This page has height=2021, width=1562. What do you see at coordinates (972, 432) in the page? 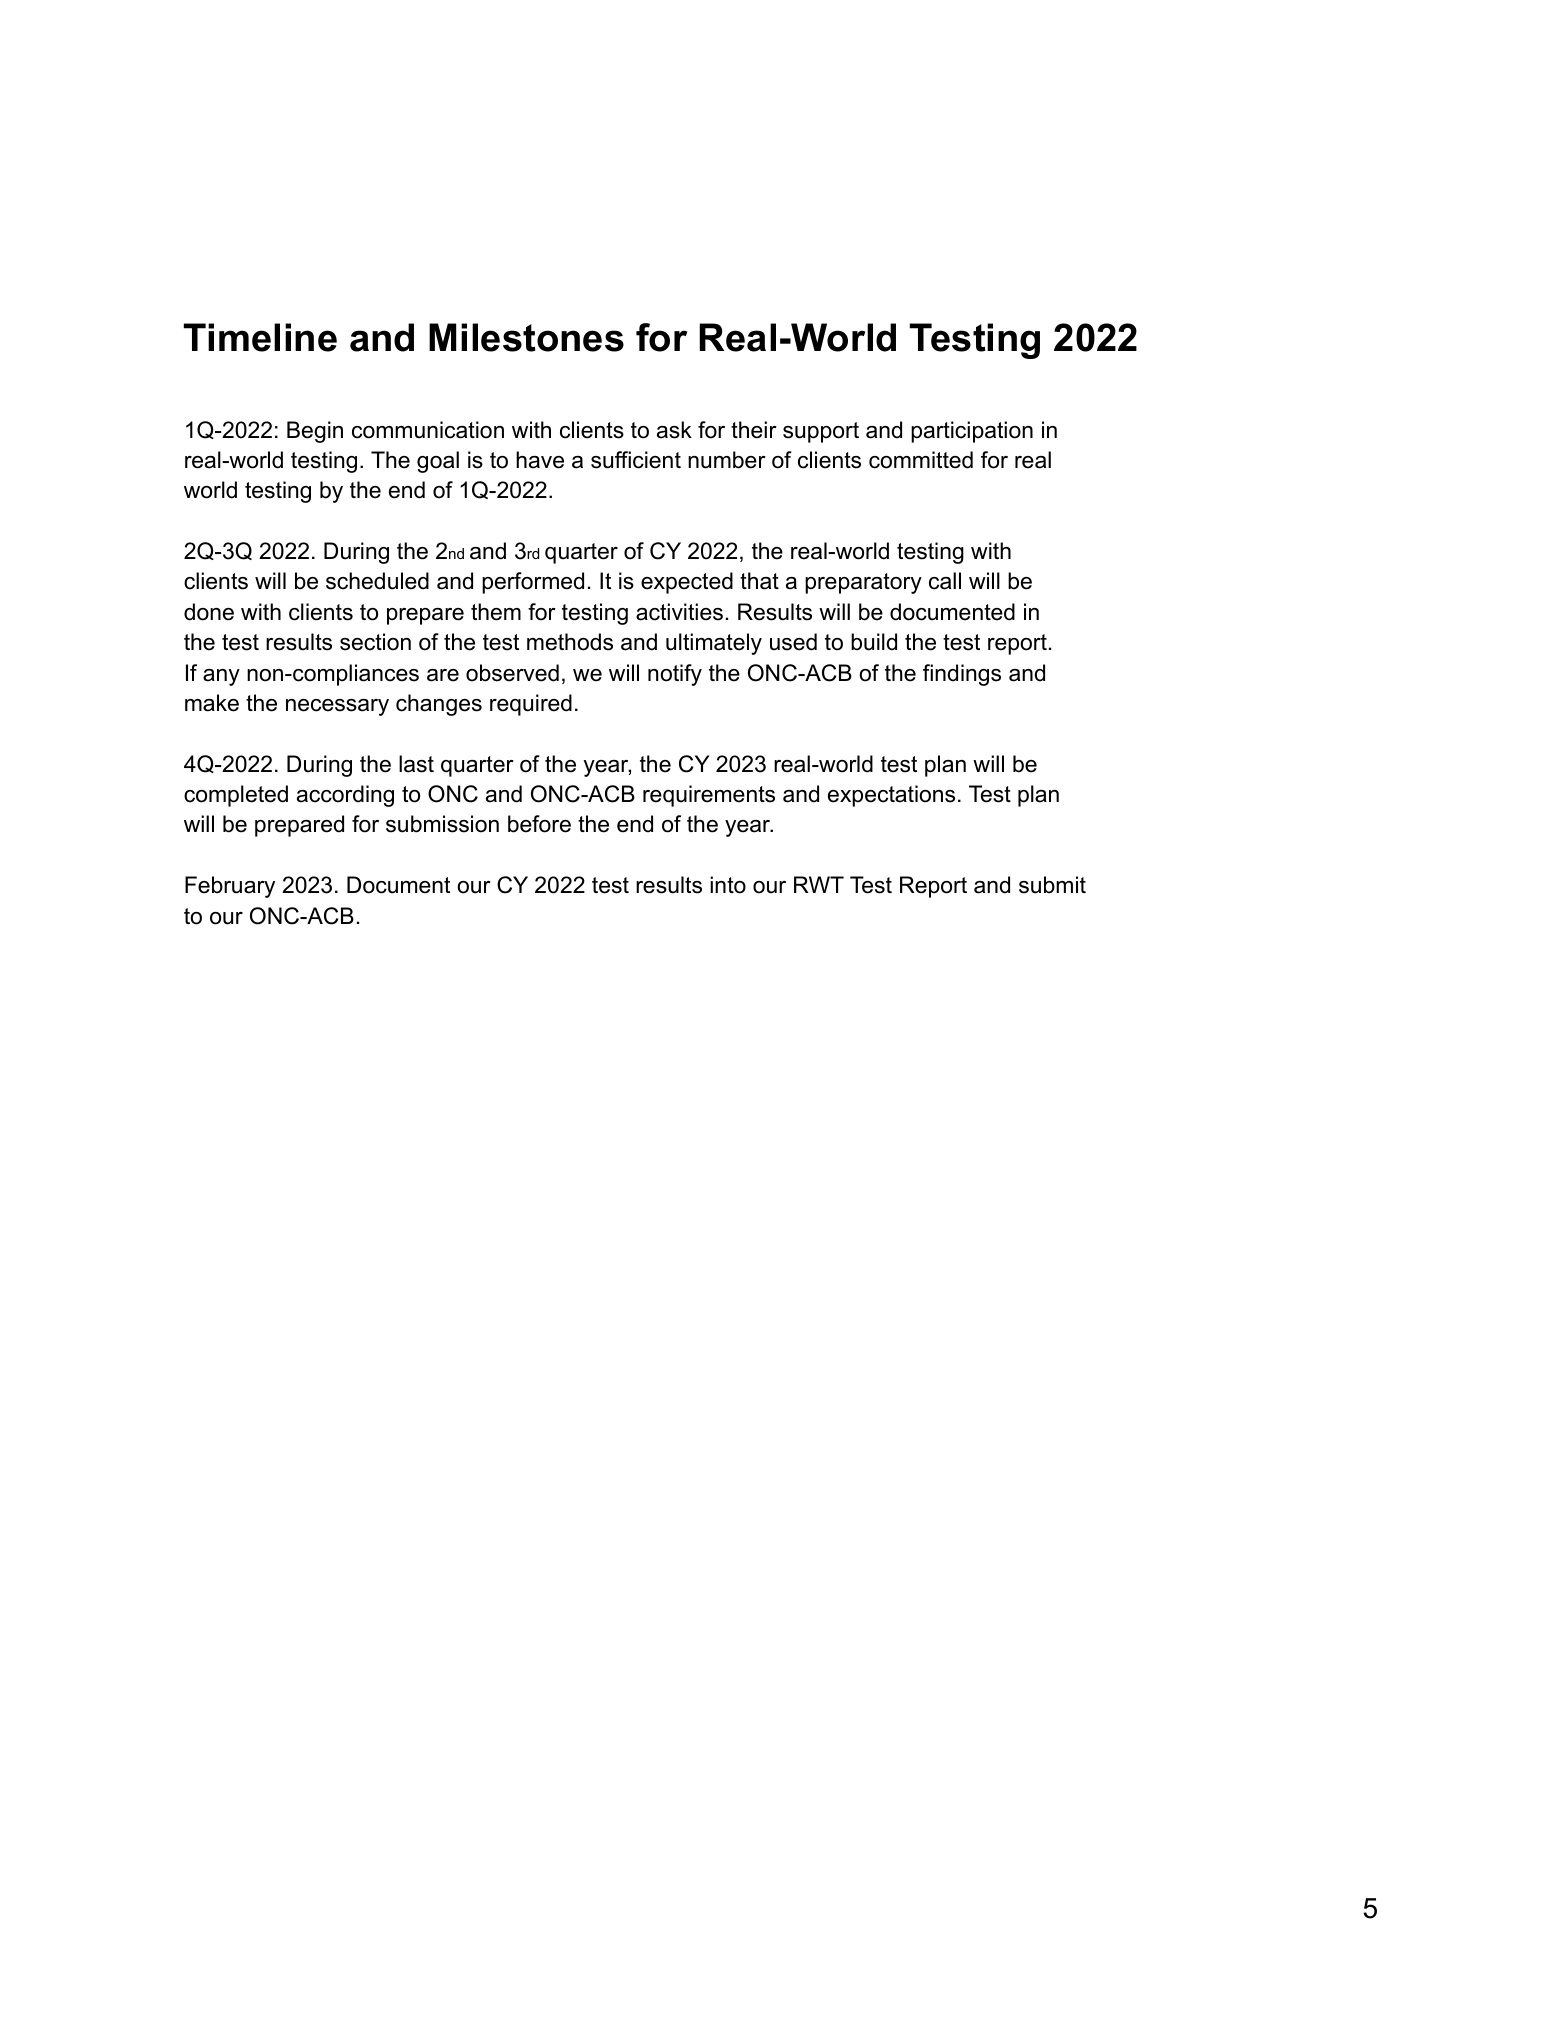
I see `participation` at bounding box center [972, 432].
